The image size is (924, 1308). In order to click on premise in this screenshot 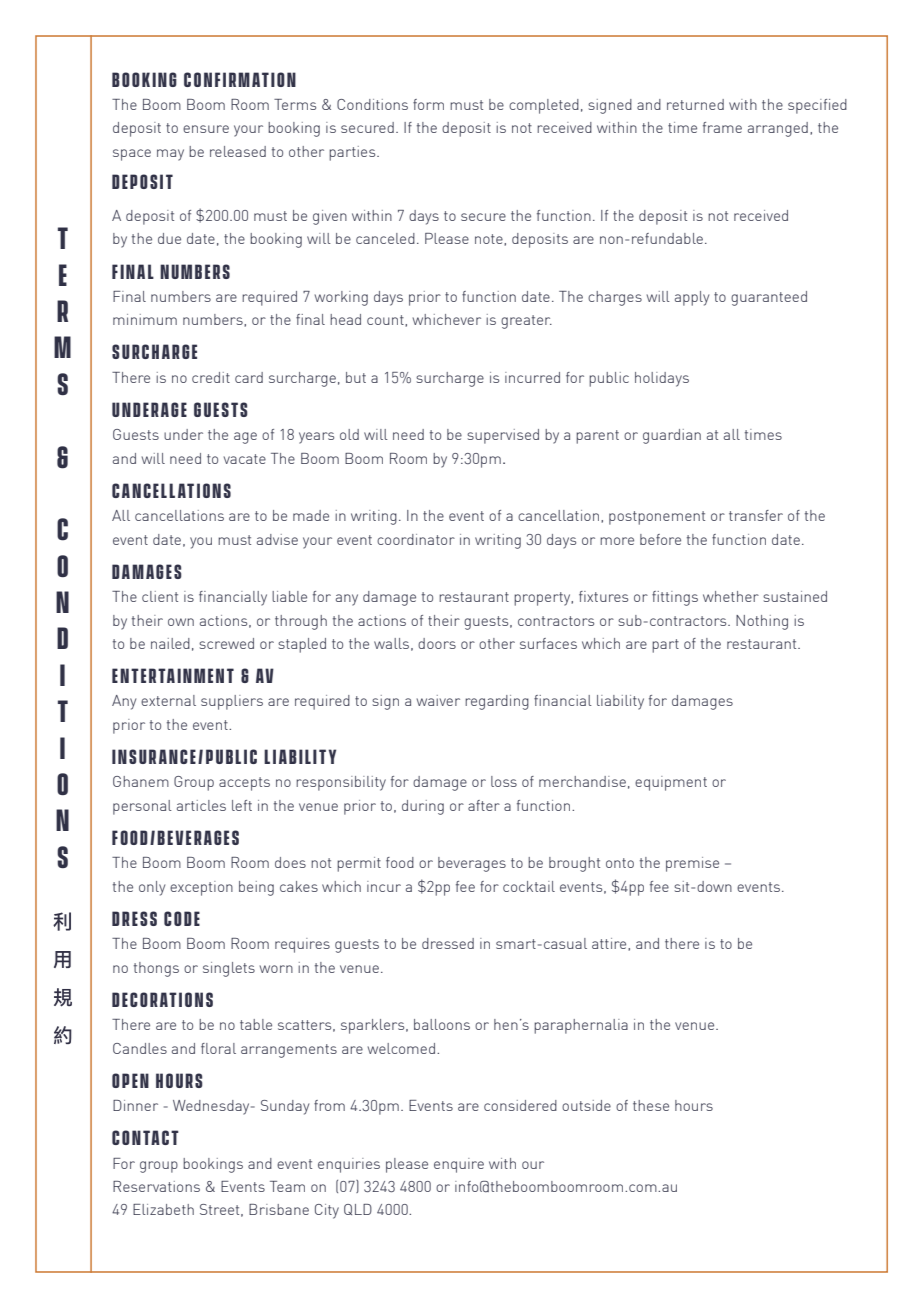, I will do `click(692, 864)`.
